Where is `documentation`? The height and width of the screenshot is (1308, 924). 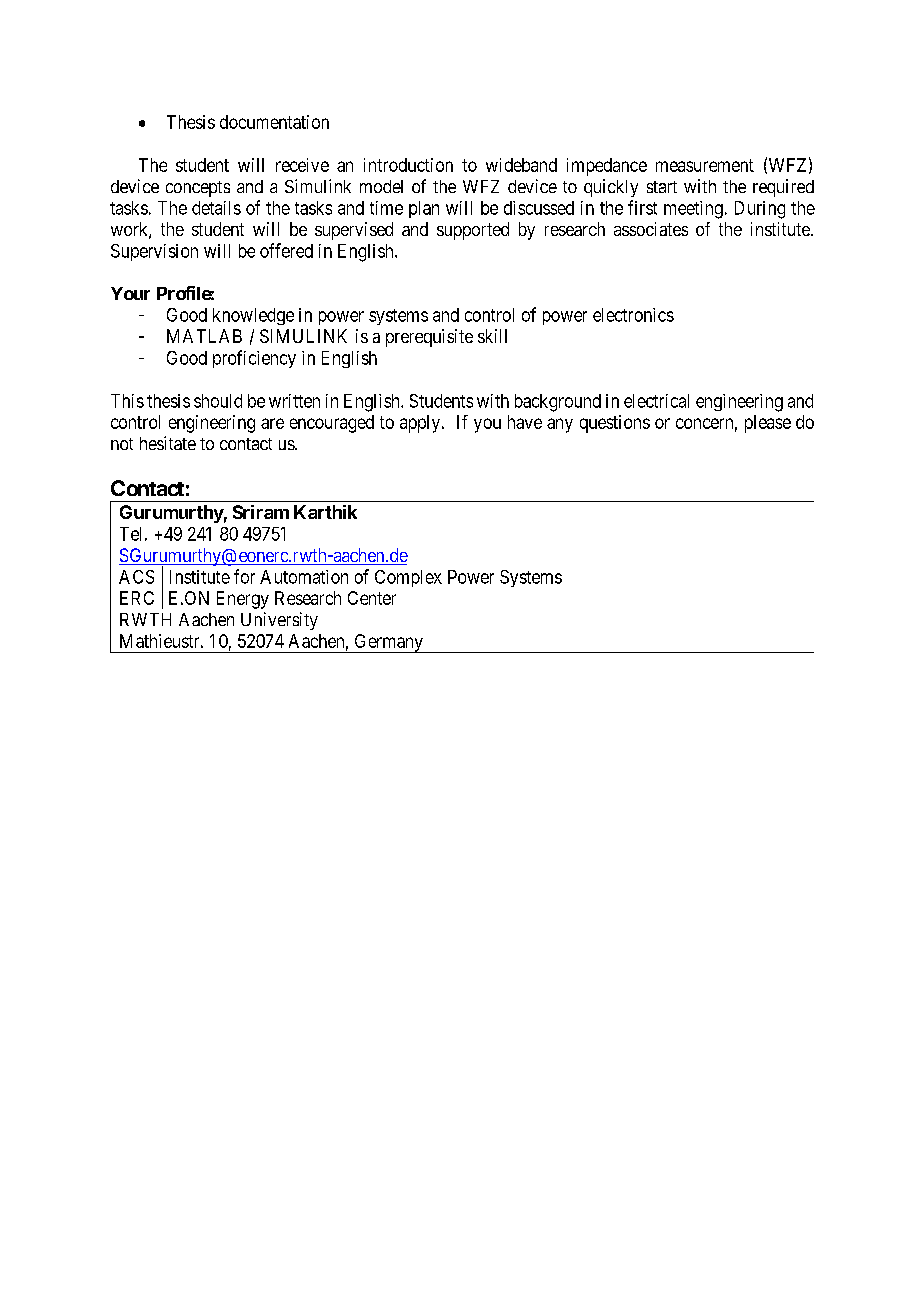 documentation is located at coordinates (274, 122).
